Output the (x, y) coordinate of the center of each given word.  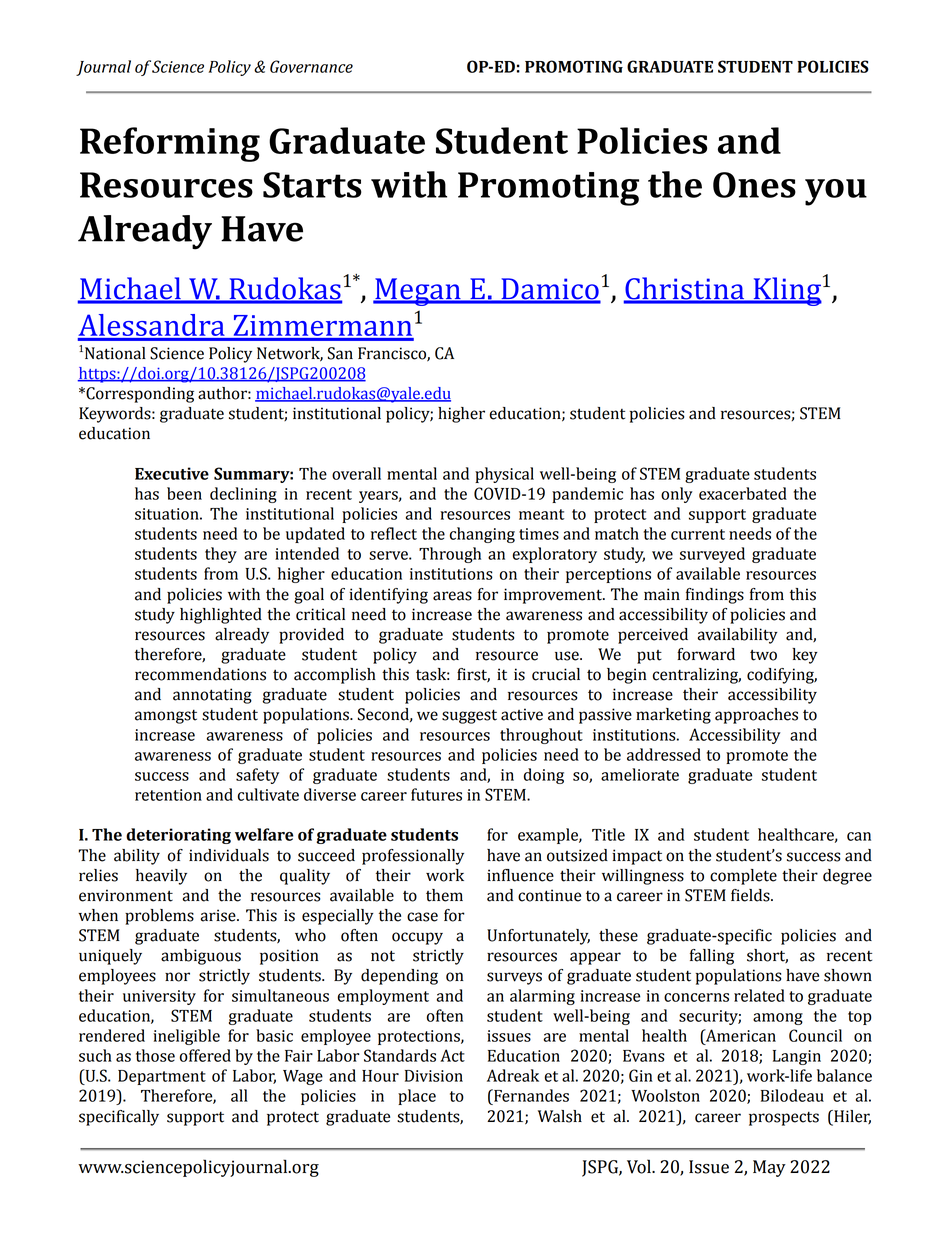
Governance (311, 66)
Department (162, 1077)
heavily (161, 877)
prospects (784, 1118)
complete (743, 877)
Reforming (170, 144)
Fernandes (530, 1095)
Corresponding (139, 395)
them (444, 895)
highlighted (221, 616)
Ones (754, 185)
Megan (418, 292)
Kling (786, 291)
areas (452, 596)
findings (715, 596)
